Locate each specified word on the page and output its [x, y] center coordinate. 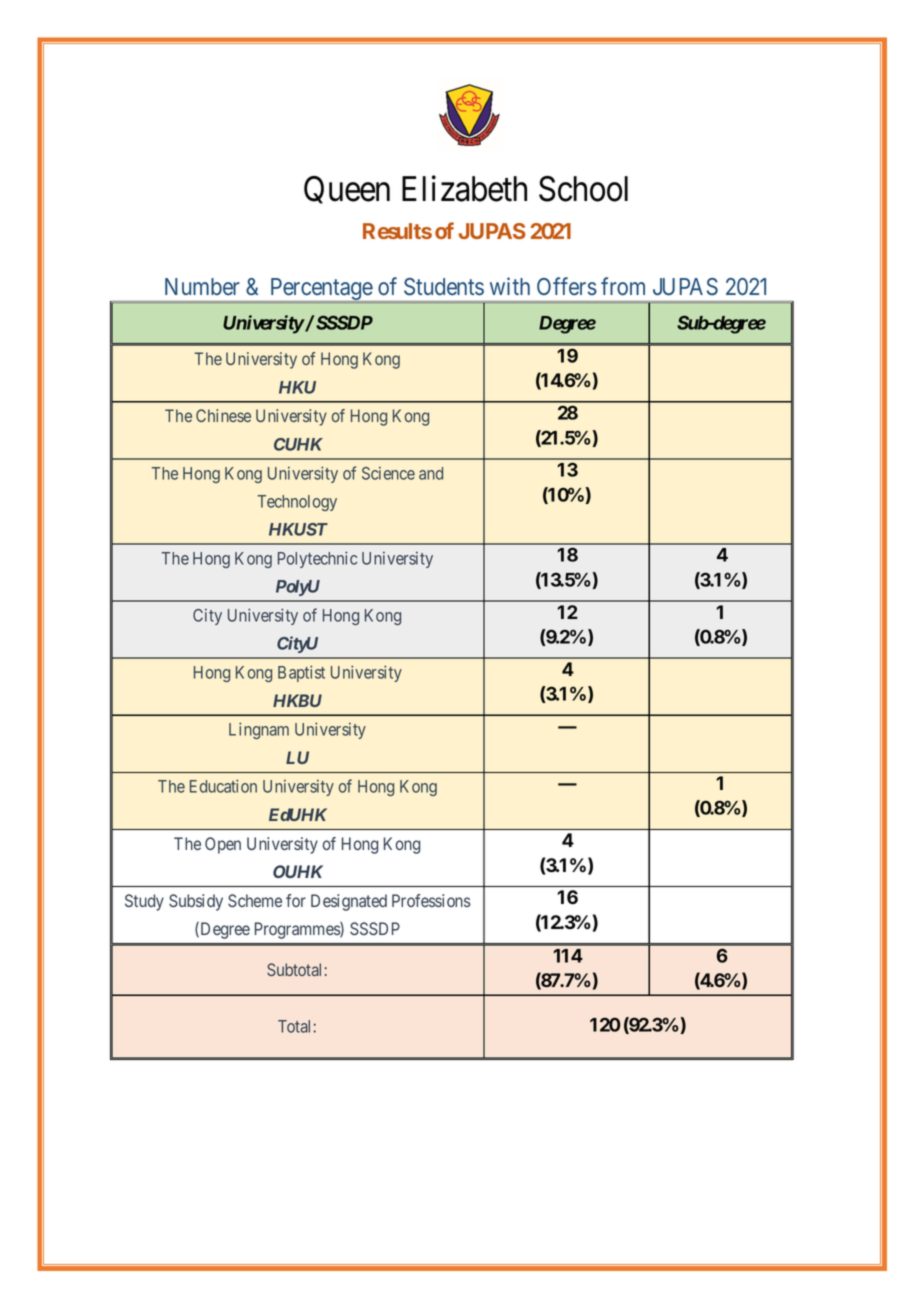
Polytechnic [317, 559]
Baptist [301, 673]
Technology [297, 503]
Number [202, 286]
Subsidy [196, 902]
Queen [347, 190]
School [583, 189]
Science [388, 473]
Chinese [223, 415]
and [431, 473]
